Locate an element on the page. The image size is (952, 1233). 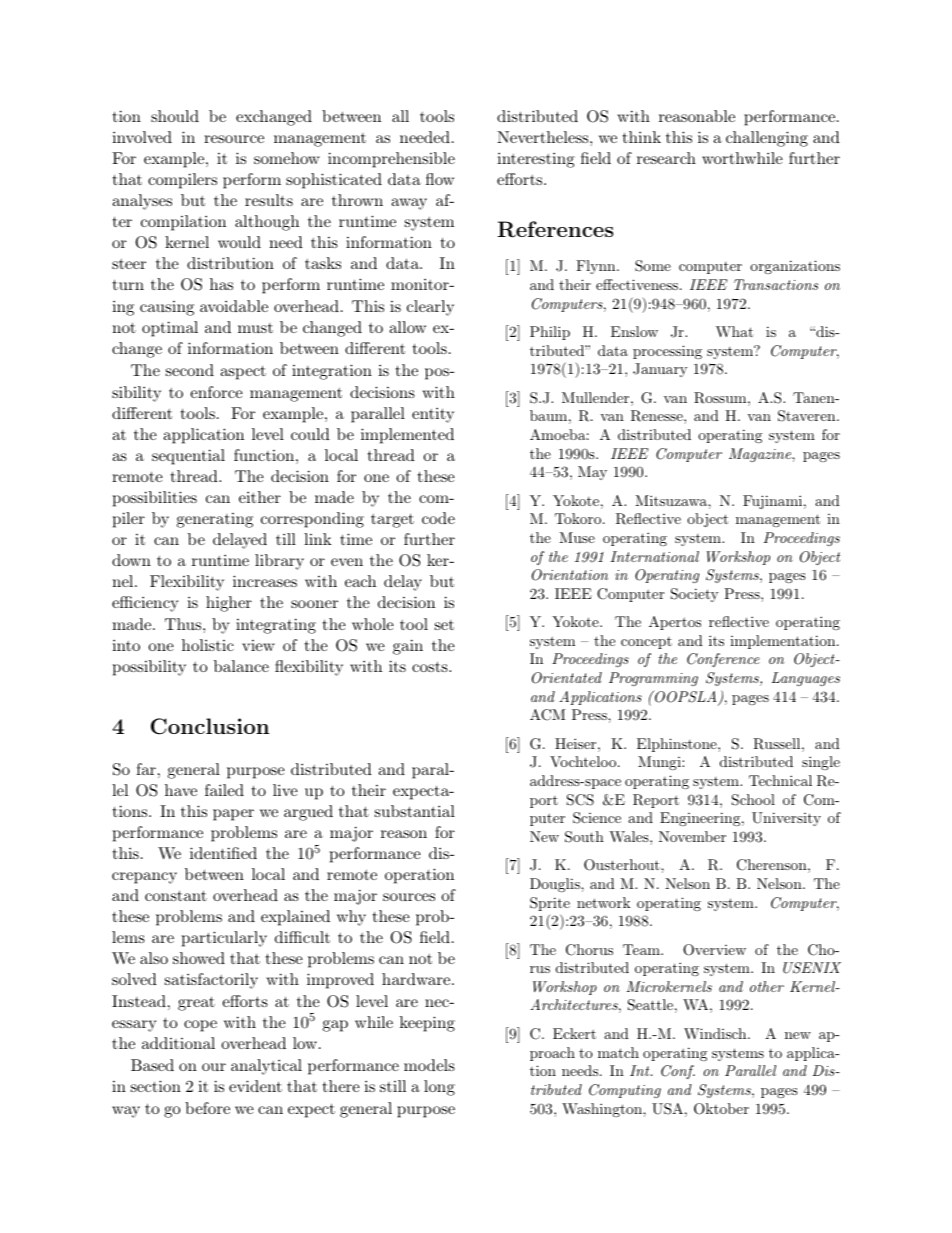
resource is located at coordinates (234, 139).
